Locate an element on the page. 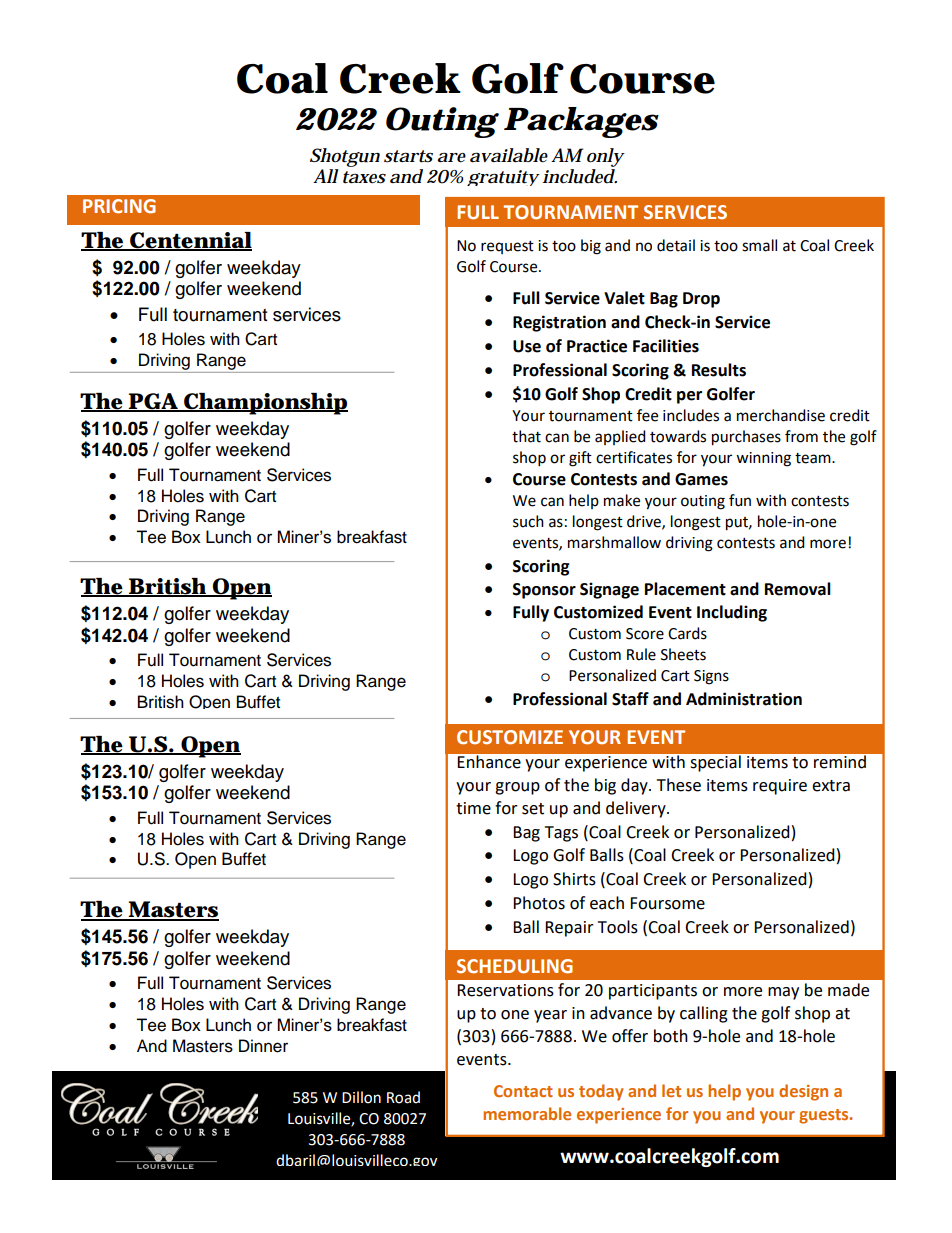 The height and width of the page is (1233, 952). small is located at coordinates (759, 245).
